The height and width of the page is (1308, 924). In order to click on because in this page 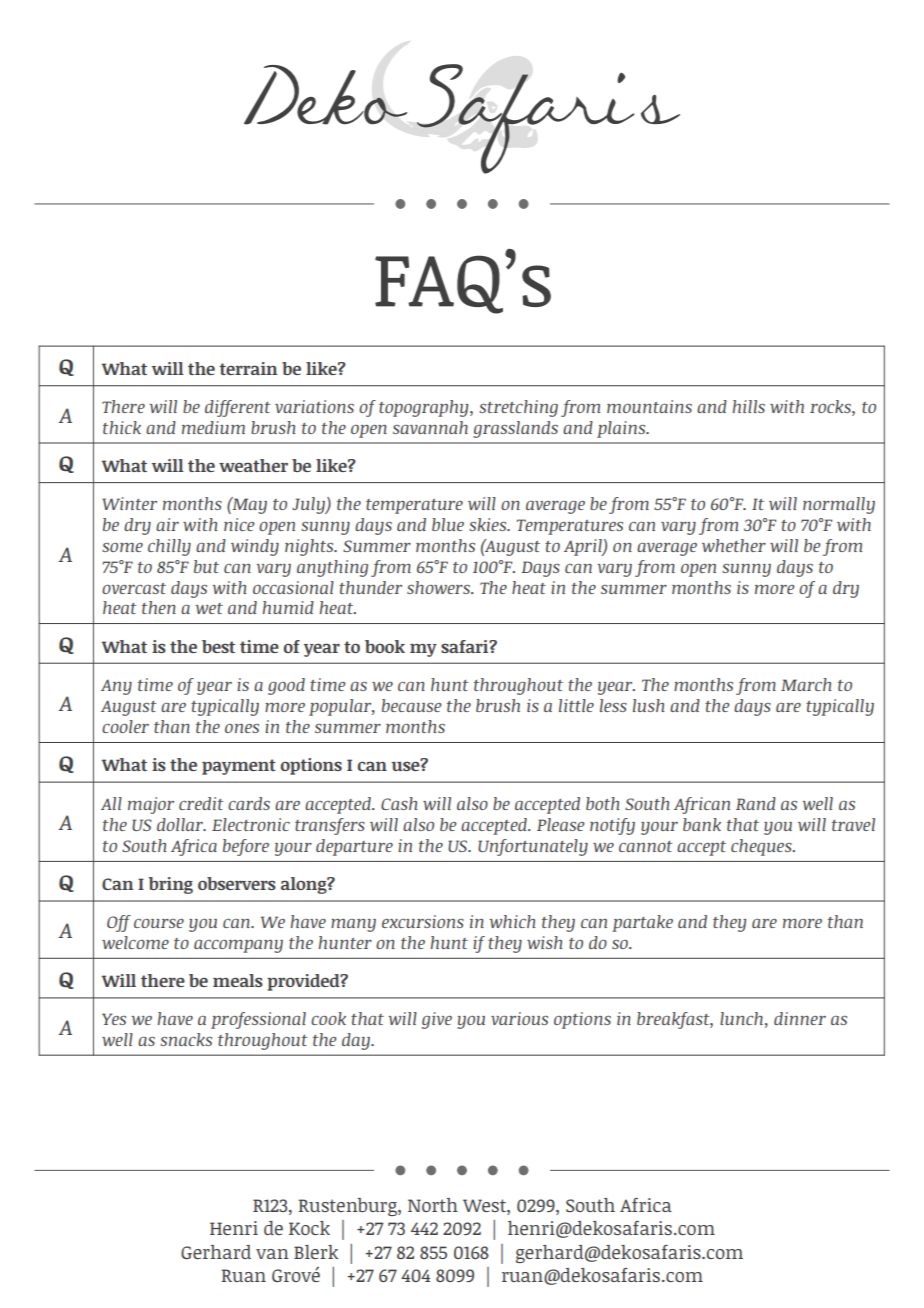, I will do `click(412, 705)`.
